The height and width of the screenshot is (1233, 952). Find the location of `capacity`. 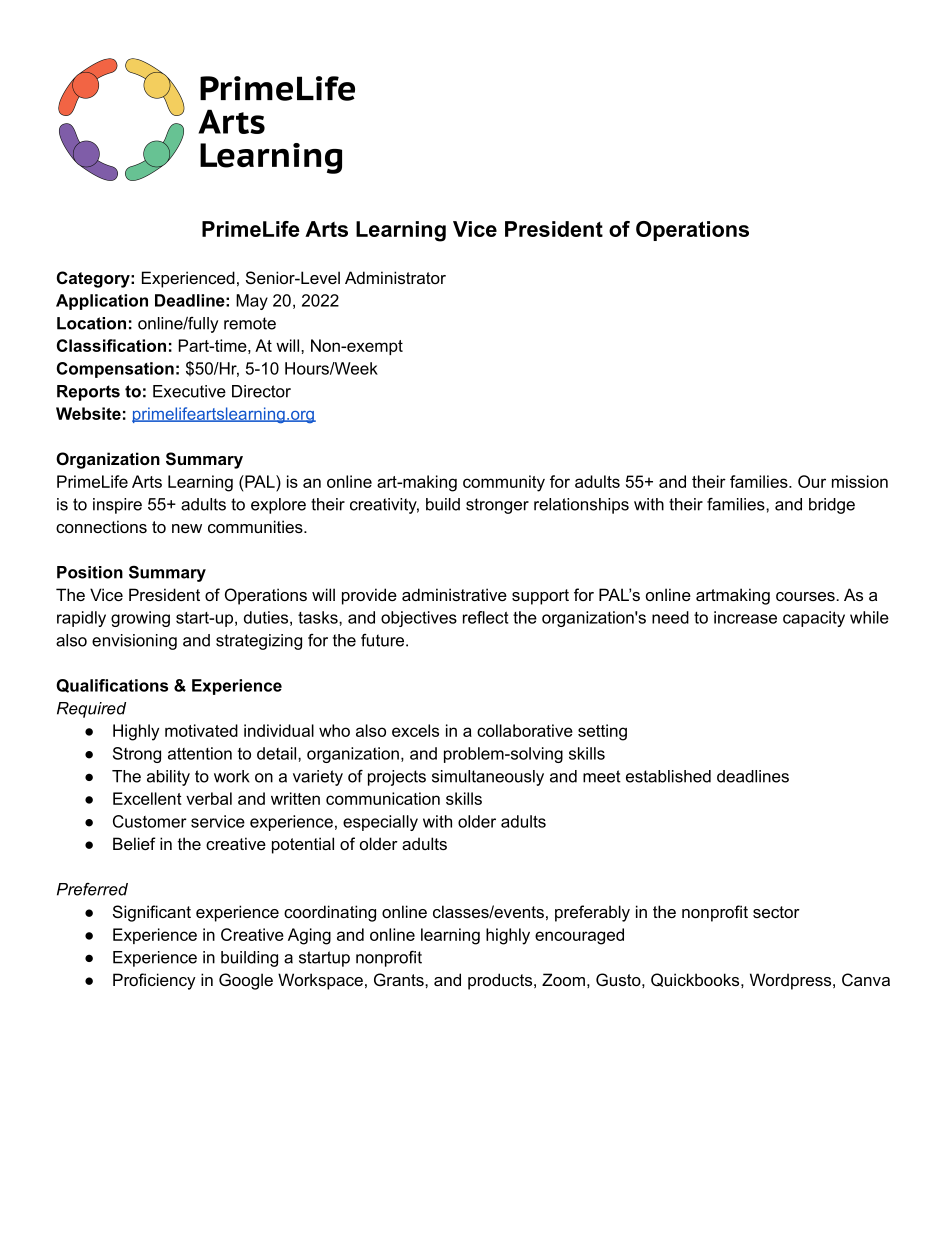

capacity is located at coordinates (814, 619).
